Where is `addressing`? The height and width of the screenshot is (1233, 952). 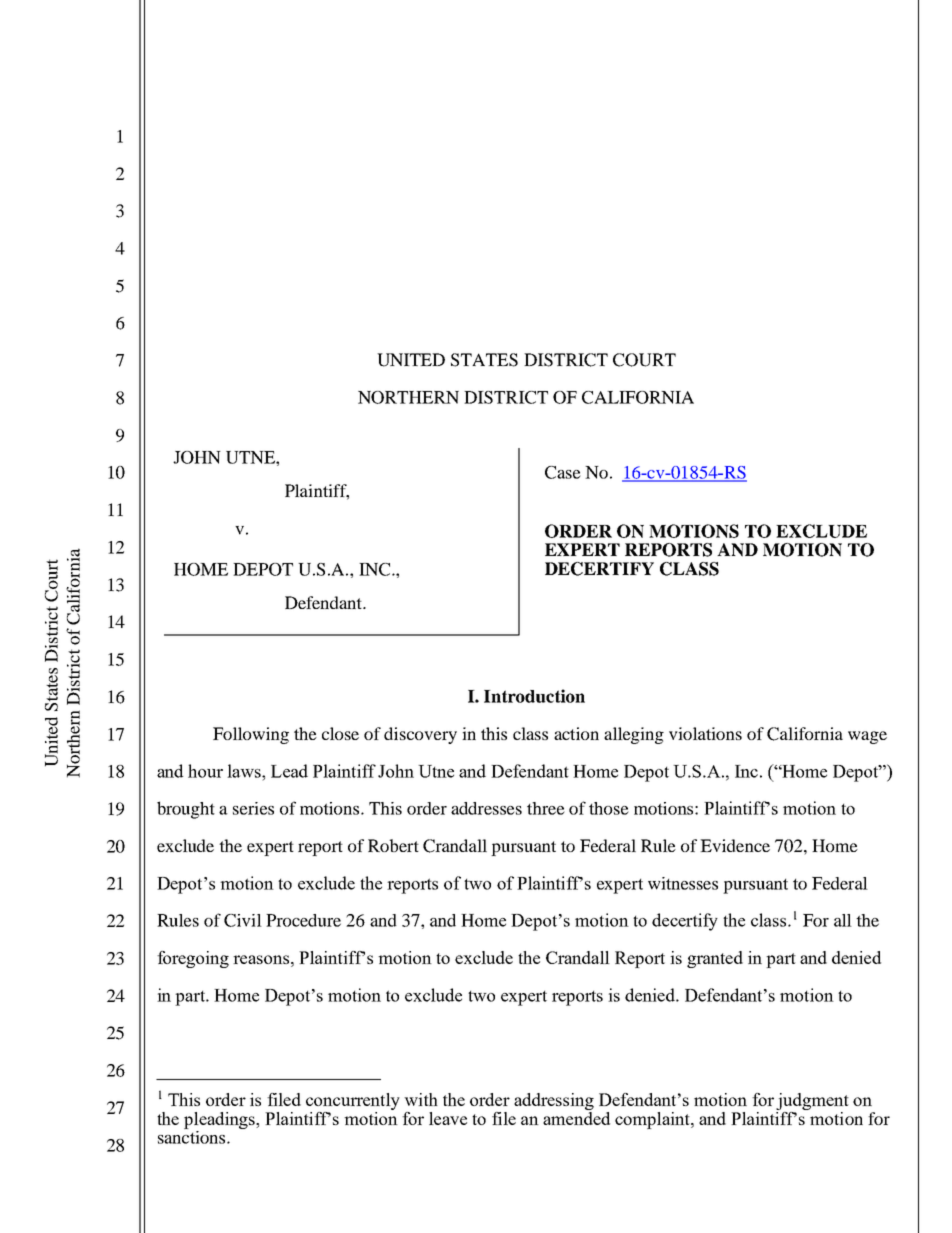
addressing is located at coordinates (554, 1103).
